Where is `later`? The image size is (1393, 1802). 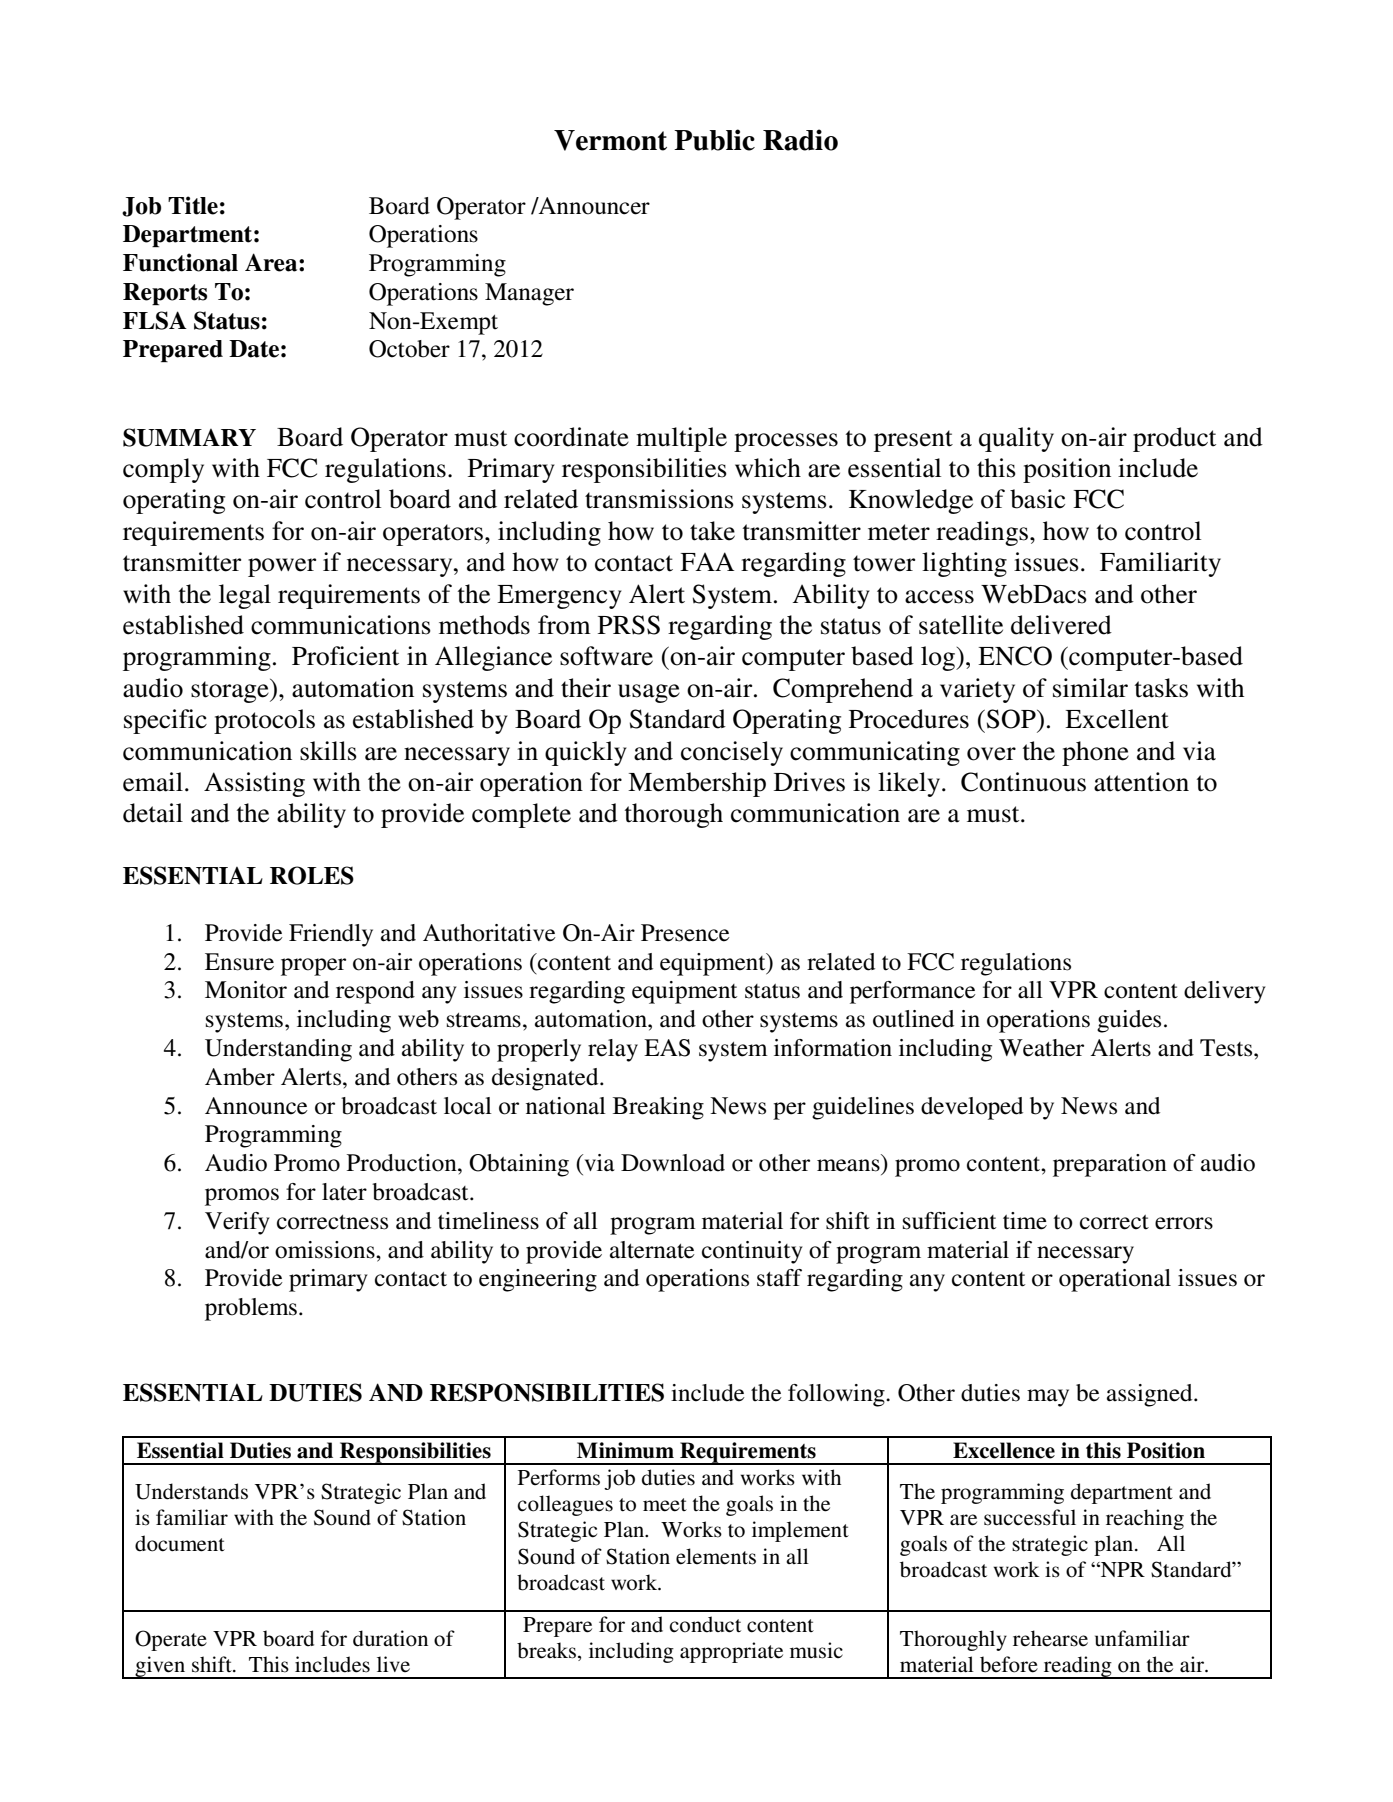
later is located at coordinates (344, 1192).
